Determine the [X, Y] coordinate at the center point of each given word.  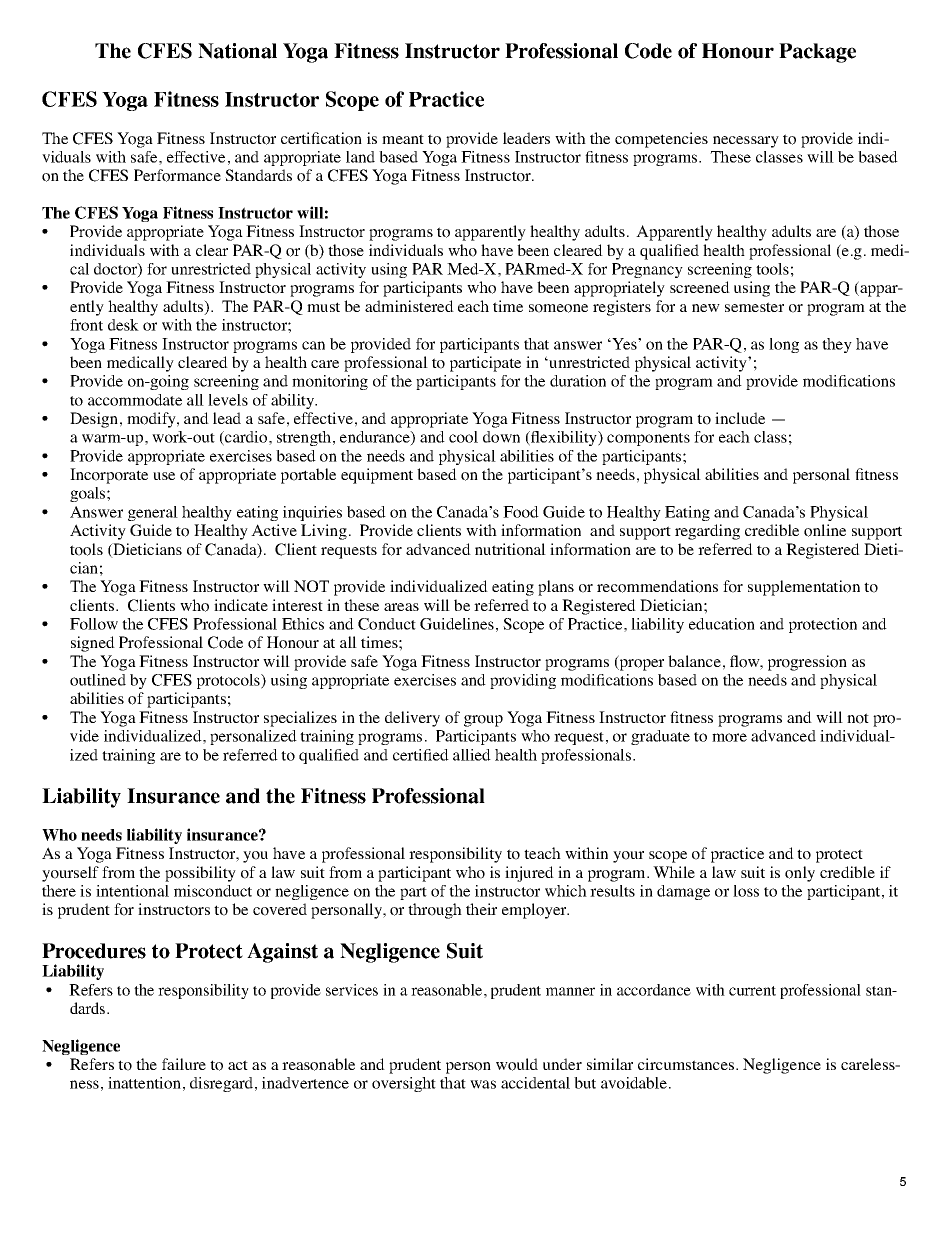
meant [403, 139]
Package [817, 53]
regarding [707, 532]
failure [184, 1064]
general [153, 513]
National [237, 51]
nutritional [510, 549]
